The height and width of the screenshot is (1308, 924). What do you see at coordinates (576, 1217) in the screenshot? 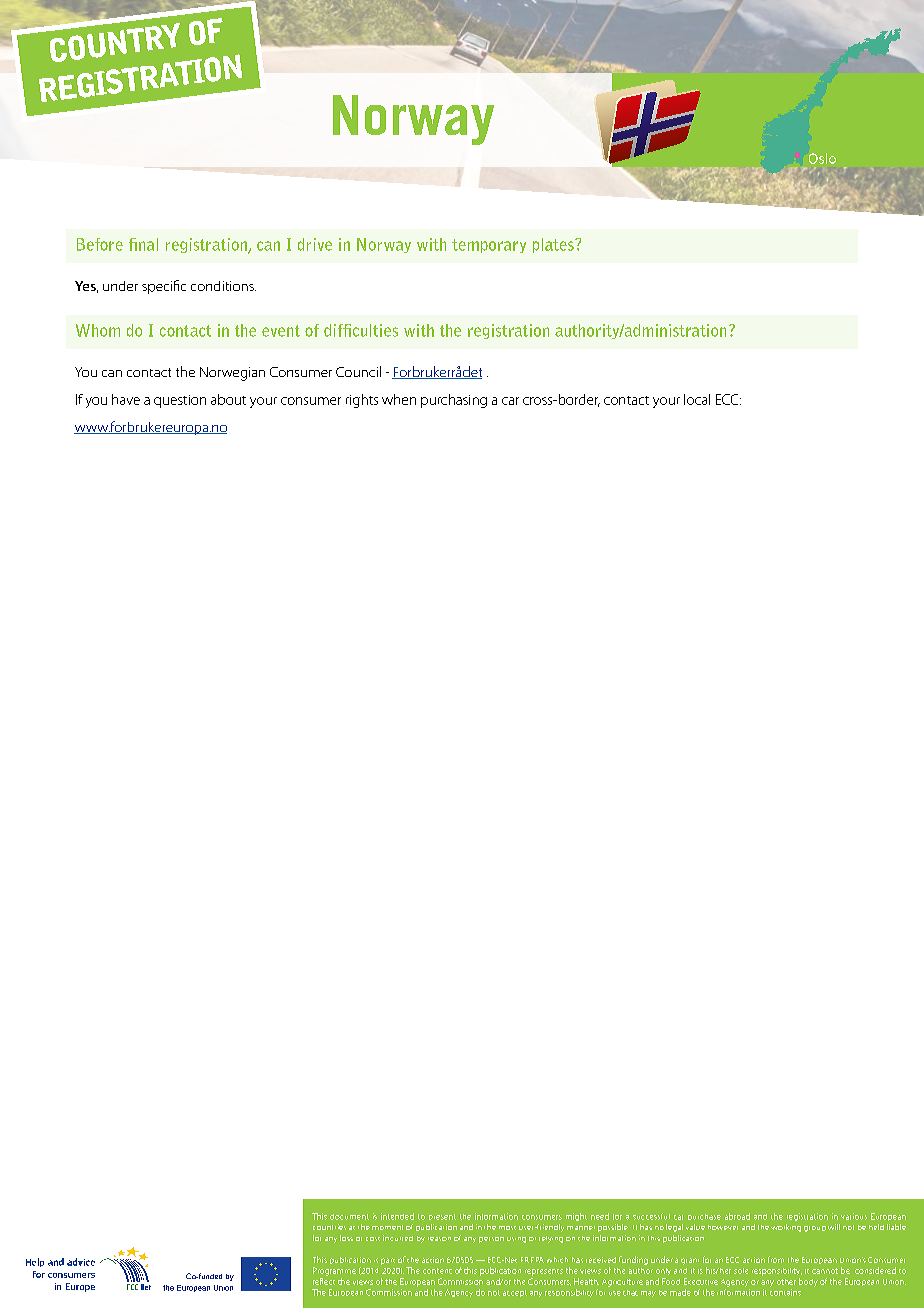
I see `might` at bounding box center [576, 1217].
